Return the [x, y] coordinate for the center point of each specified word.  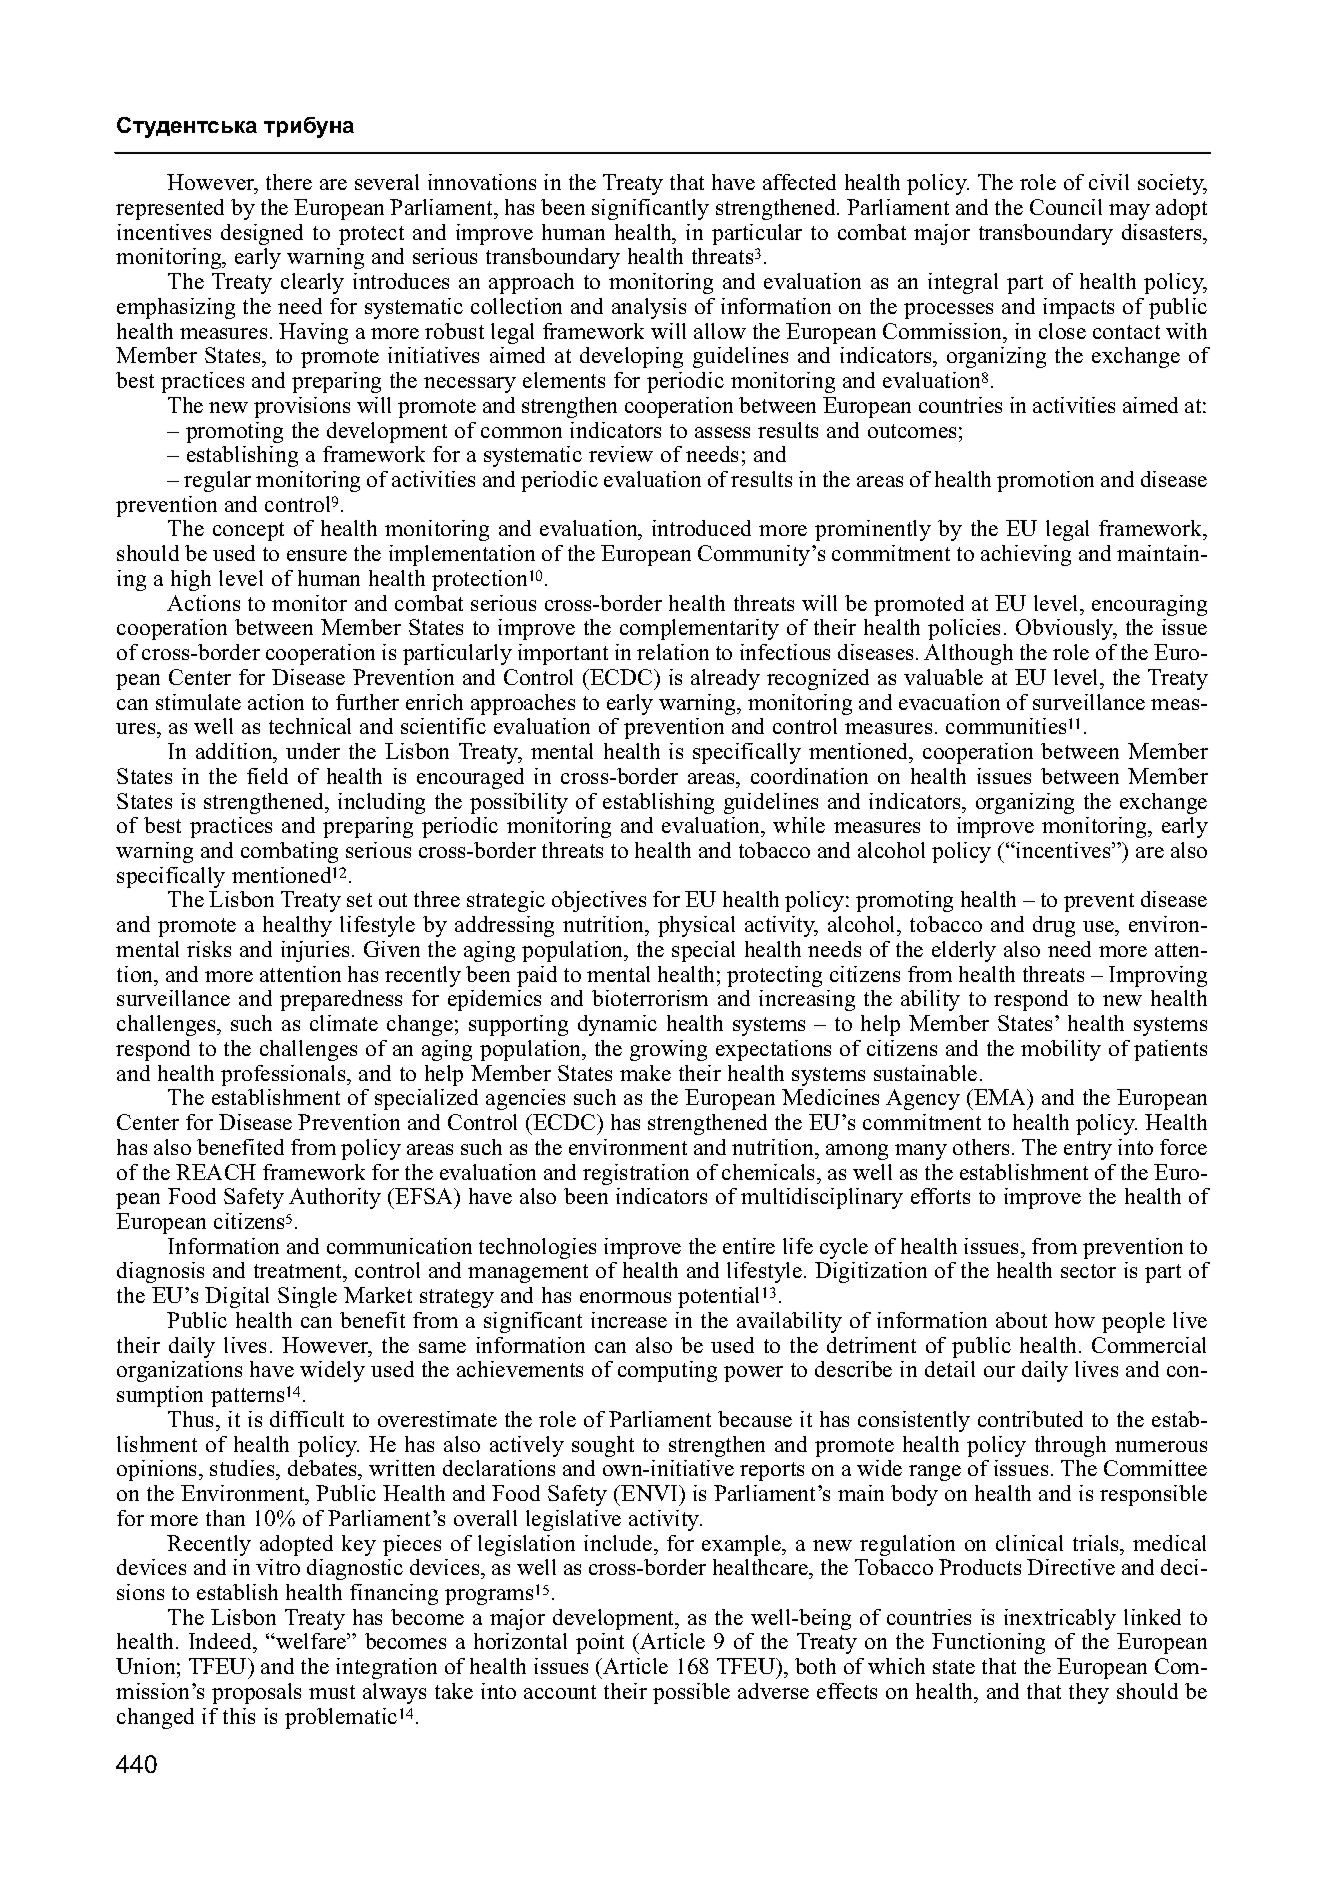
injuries [315, 951]
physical [696, 926]
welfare [311, 1641]
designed [262, 234]
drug [1054, 926]
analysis [649, 308]
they [1089, 1693]
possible [691, 1693]
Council [1066, 207]
